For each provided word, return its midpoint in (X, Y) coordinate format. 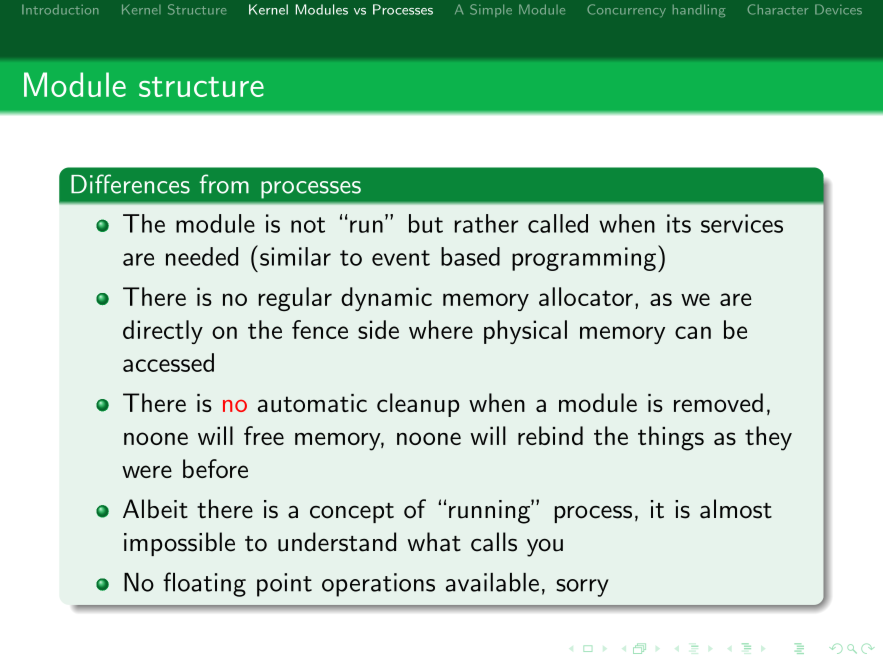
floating (204, 584)
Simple (491, 10)
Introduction (60, 9)
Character (777, 9)
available (492, 582)
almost (736, 509)
